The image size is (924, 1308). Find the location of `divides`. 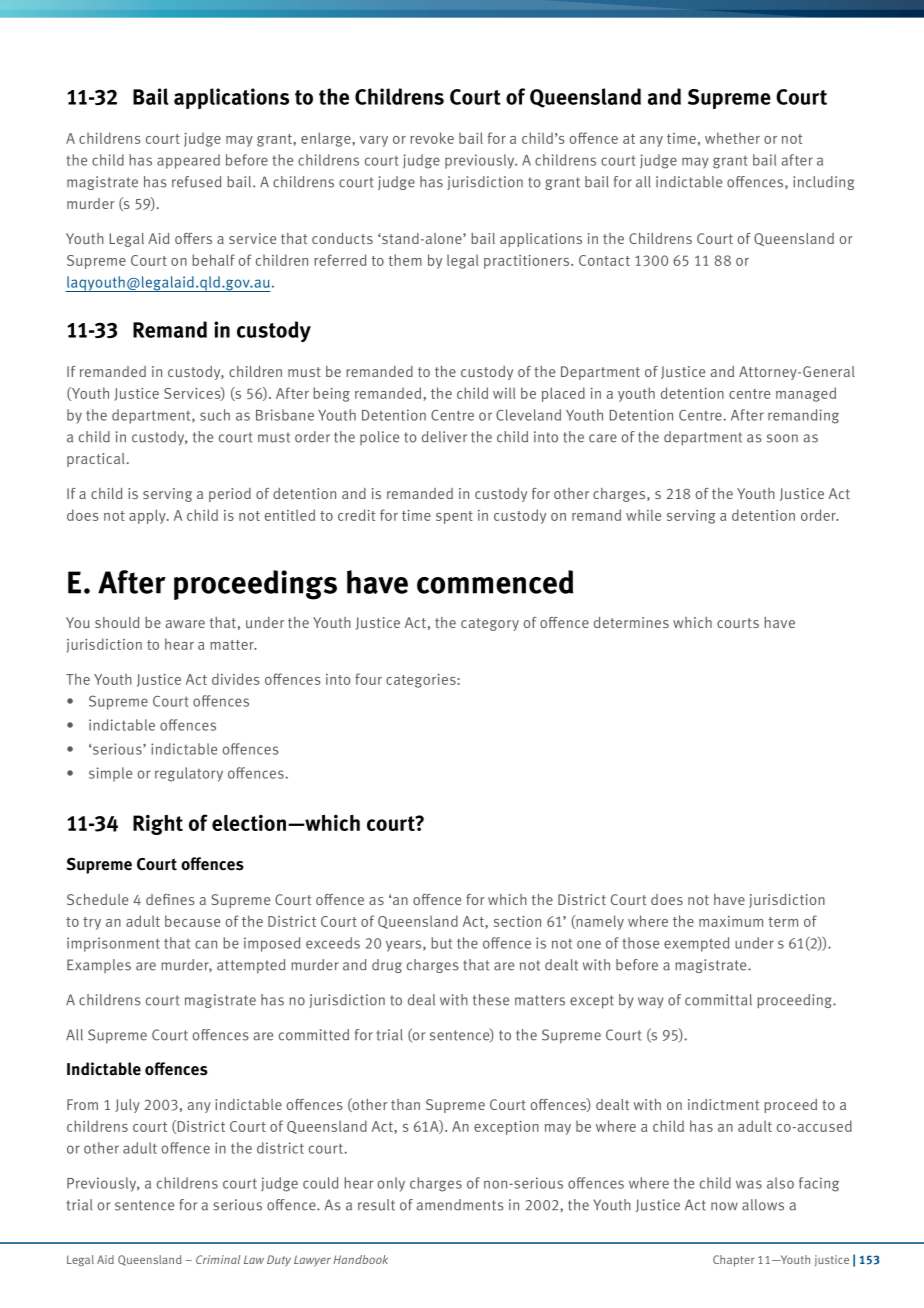

divides is located at coordinates (236, 679).
